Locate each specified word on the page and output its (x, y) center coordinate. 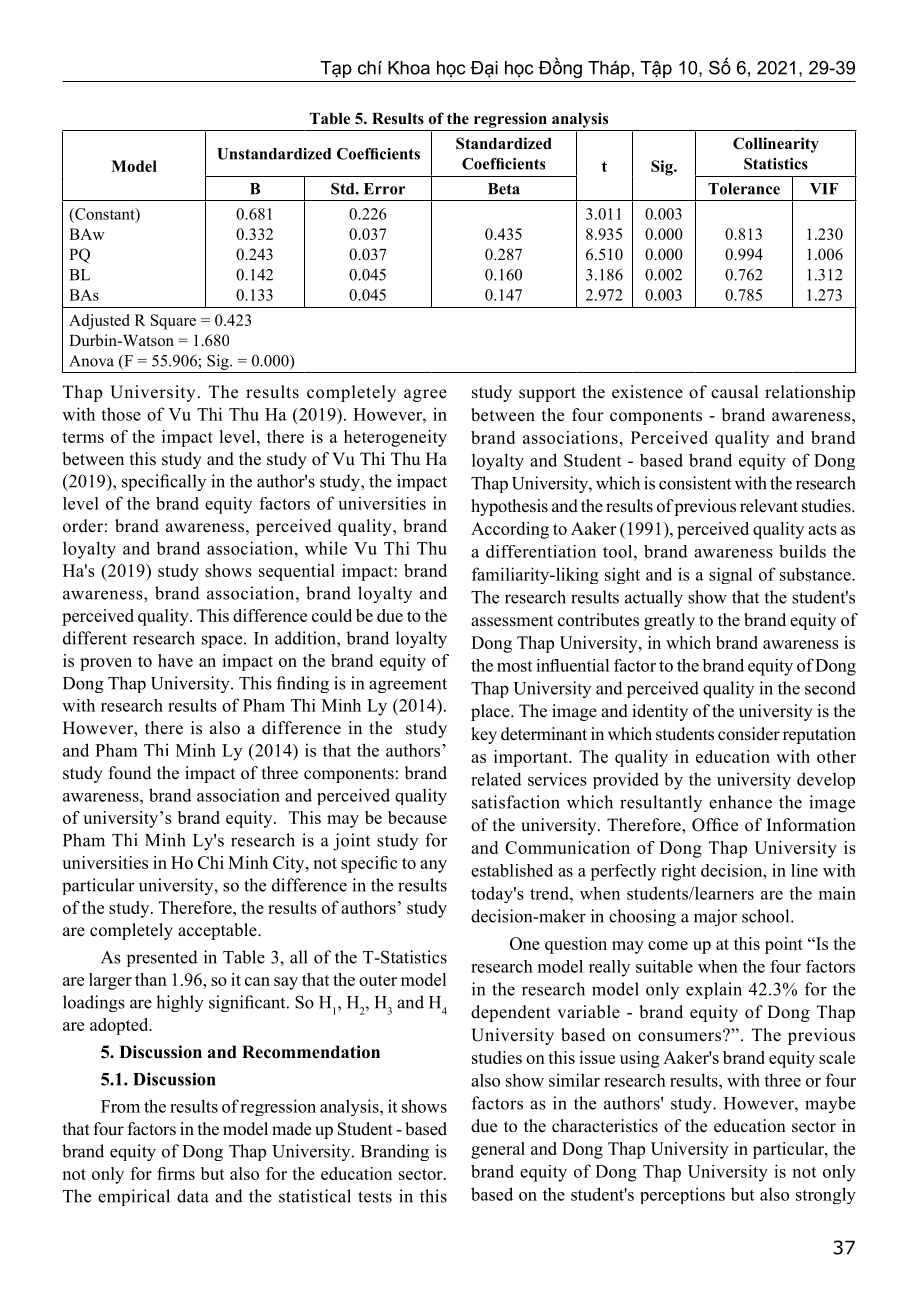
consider (749, 734)
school (767, 916)
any (433, 866)
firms (176, 1173)
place (491, 712)
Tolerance (744, 189)
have (175, 660)
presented (162, 958)
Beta (504, 189)
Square (173, 322)
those (121, 414)
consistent (695, 483)
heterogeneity (395, 438)
